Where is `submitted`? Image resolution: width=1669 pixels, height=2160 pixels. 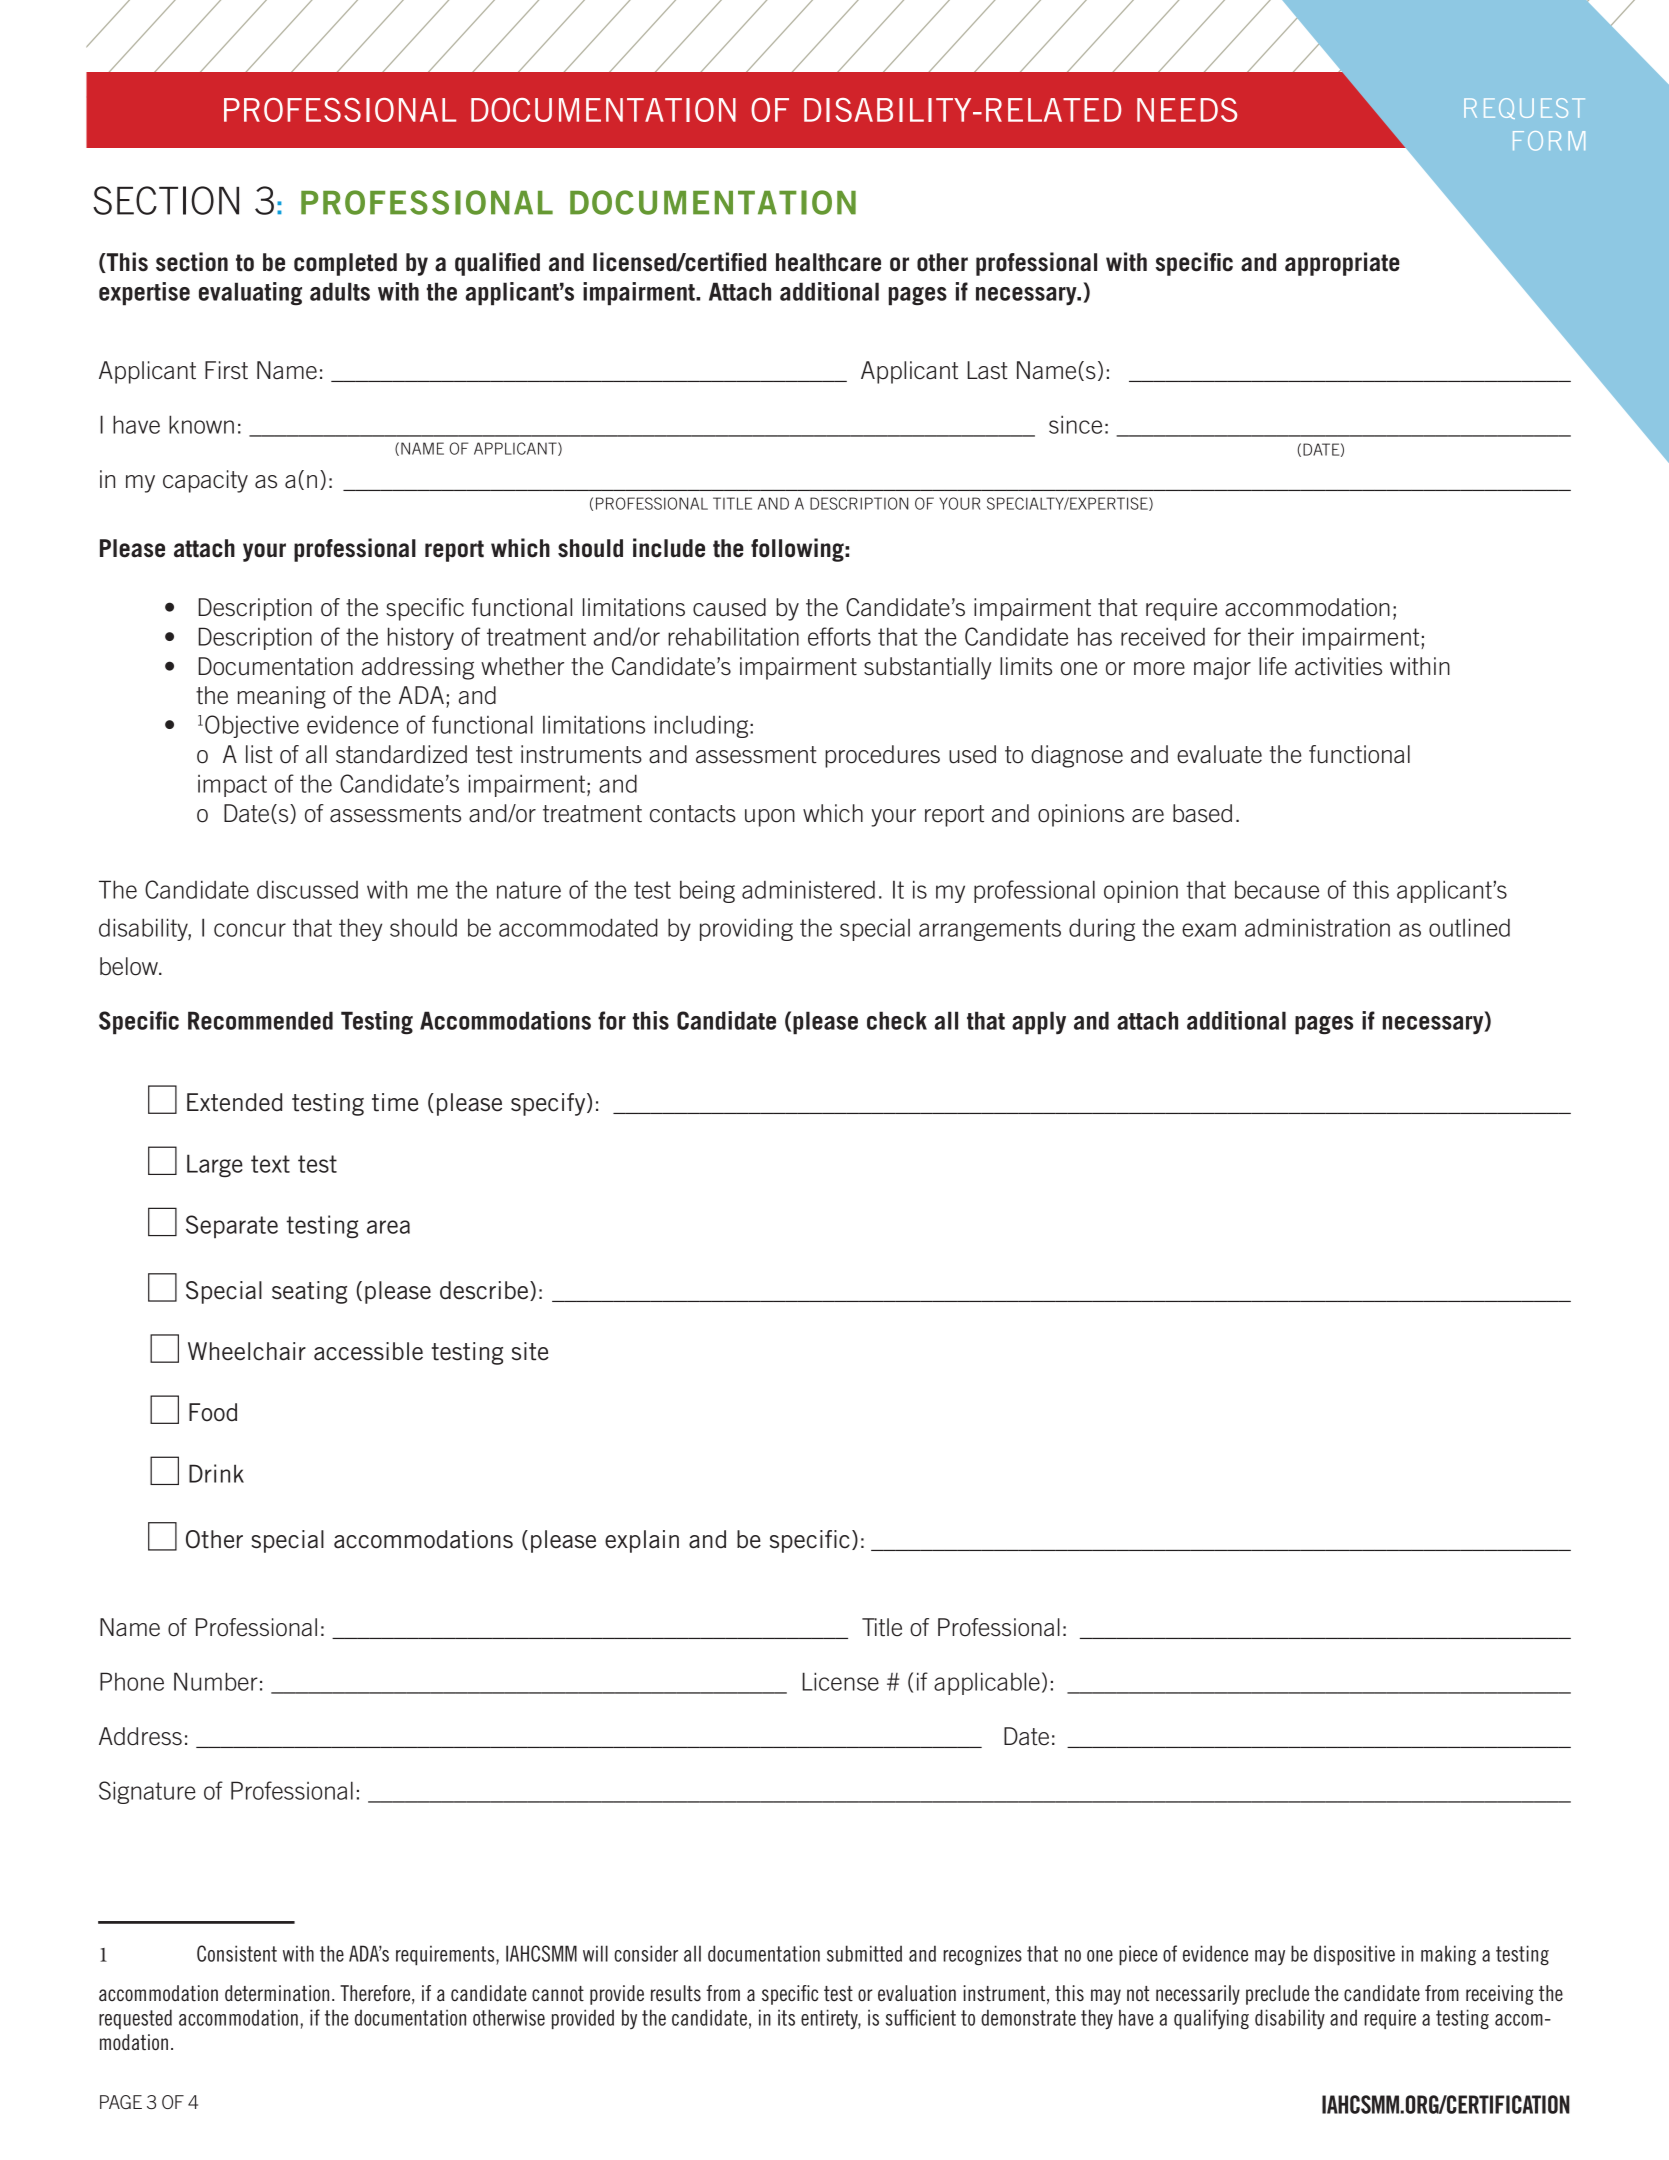 submitted is located at coordinates (864, 1953).
